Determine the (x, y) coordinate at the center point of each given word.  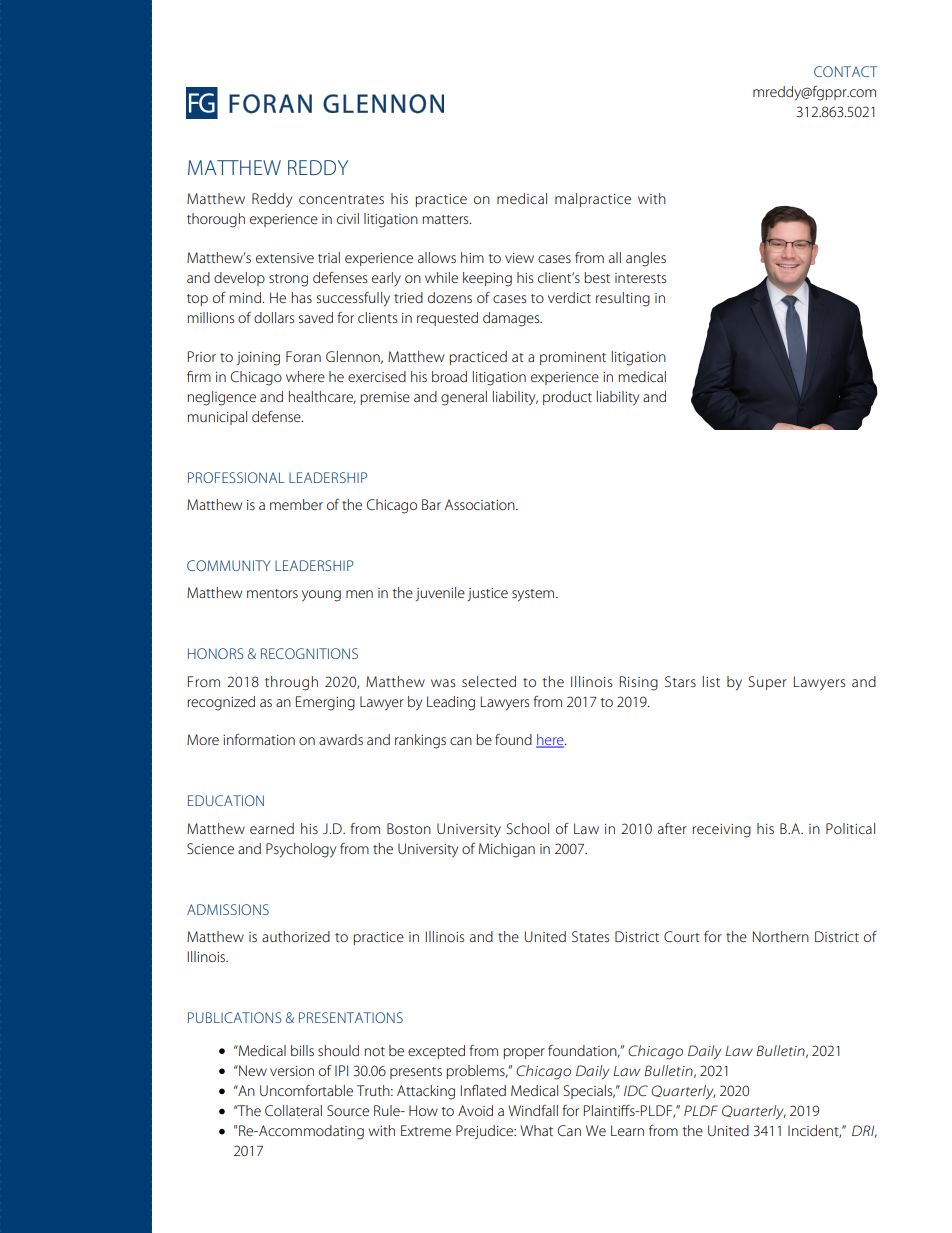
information (259, 739)
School (527, 828)
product (567, 398)
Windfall (533, 1110)
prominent (573, 358)
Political (850, 828)
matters (446, 219)
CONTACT (846, 71)
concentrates (341, 199)
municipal (217, 418)
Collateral (293, 1110)
